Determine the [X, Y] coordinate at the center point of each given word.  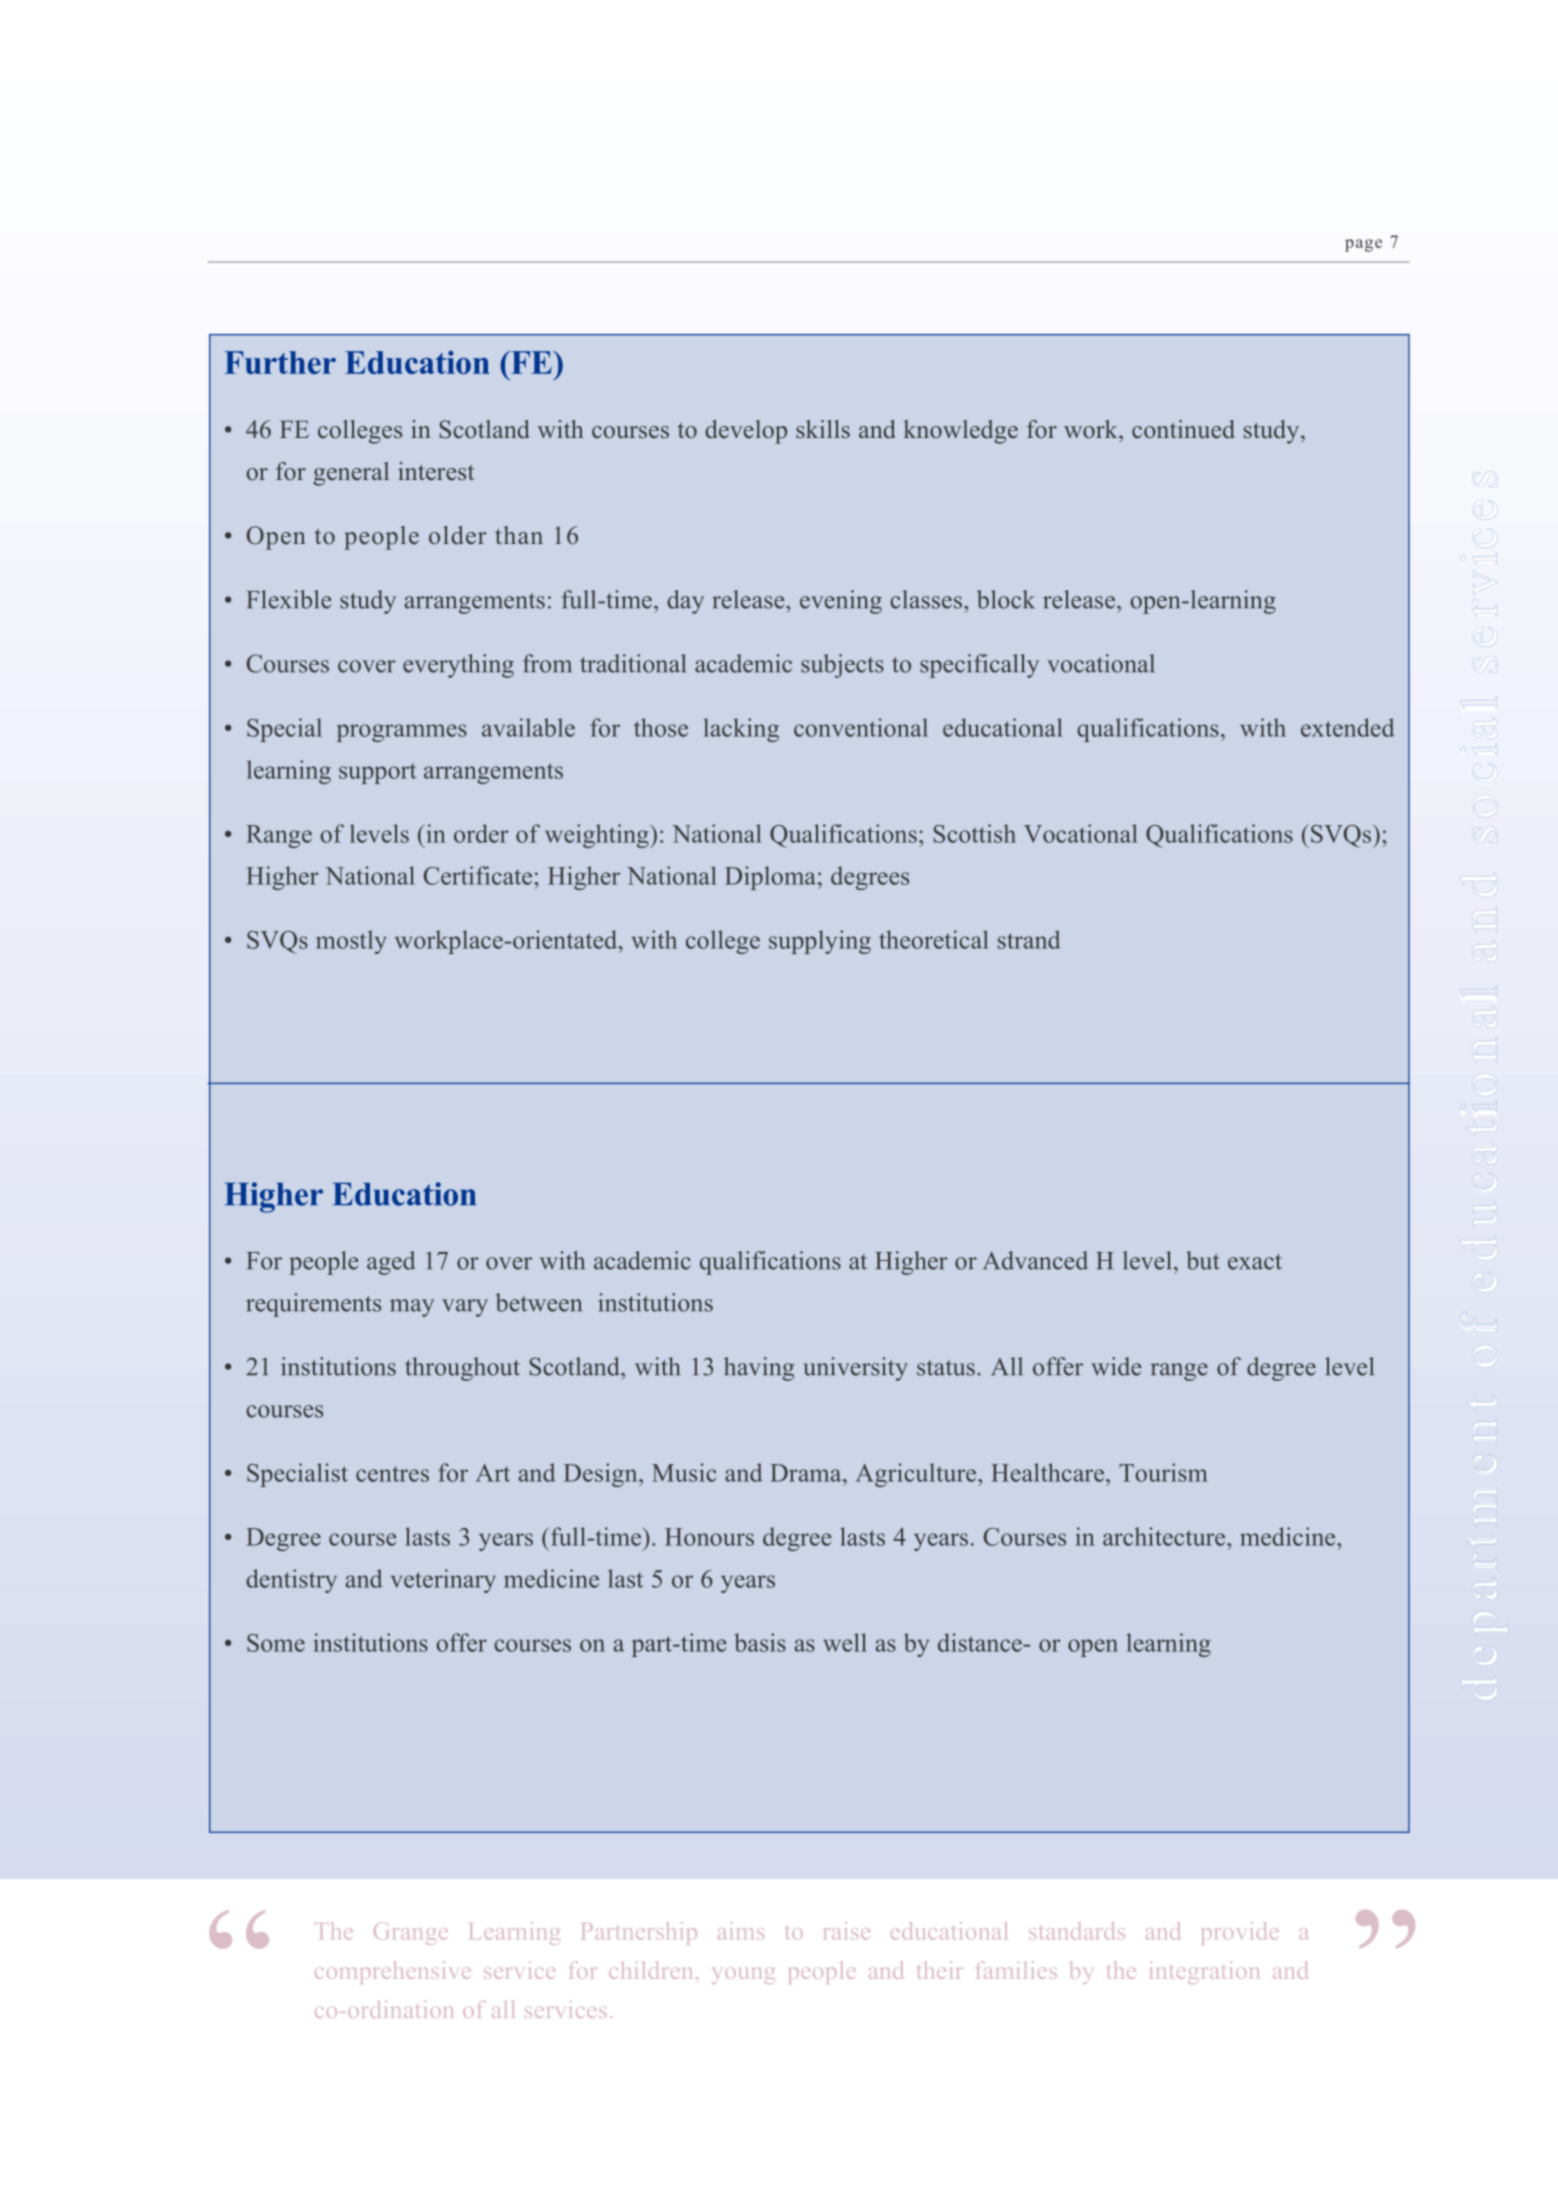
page [1363, 245]
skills [823, 429]
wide [1116, 1366]
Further [280, 362]
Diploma [770, 878]
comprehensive [393, 1972]
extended [1348, 727]
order [481, 833]
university [855, 1369]
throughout [462, 1369]
